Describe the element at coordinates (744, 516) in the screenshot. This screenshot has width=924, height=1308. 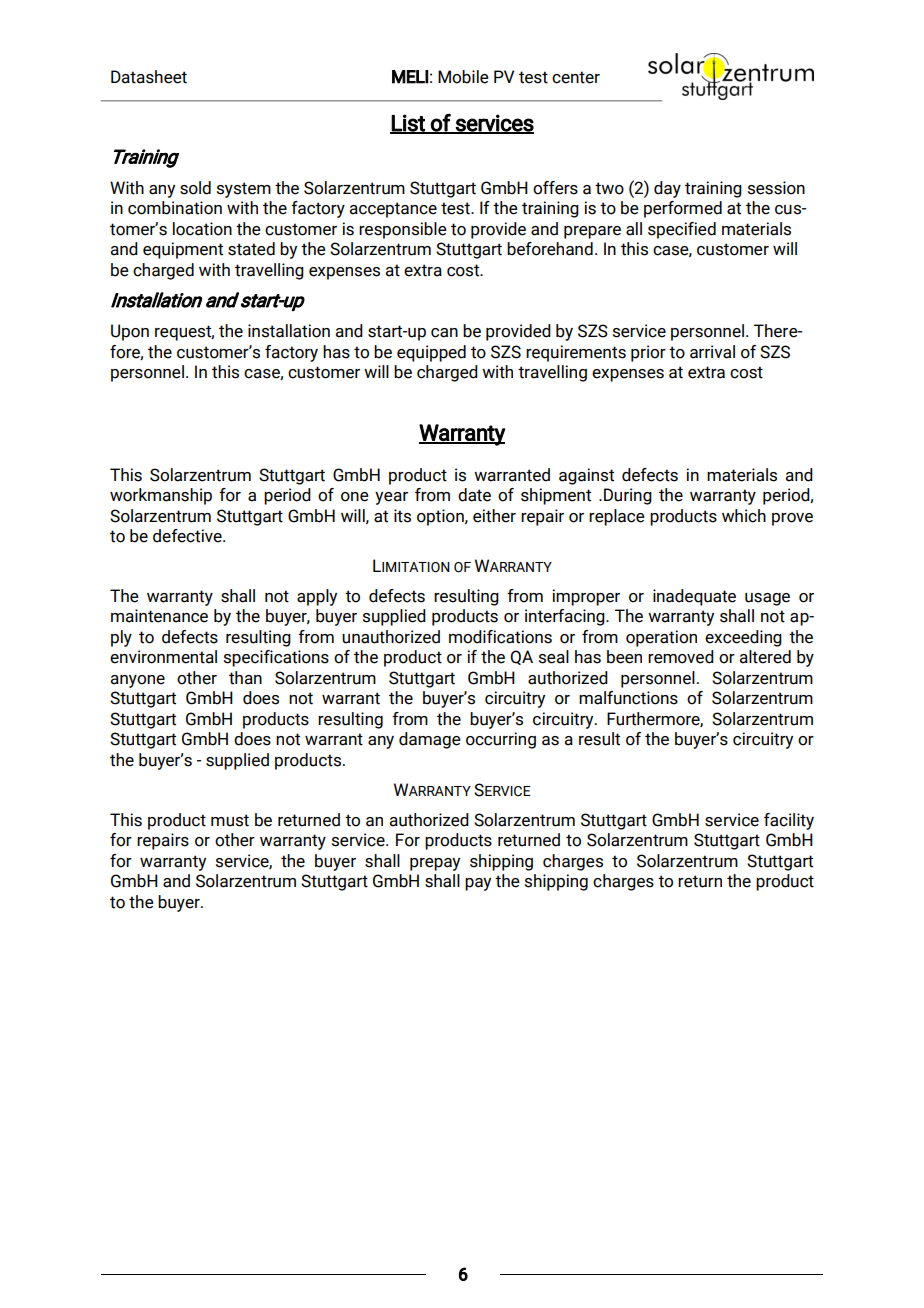
I see `which` at that location.
